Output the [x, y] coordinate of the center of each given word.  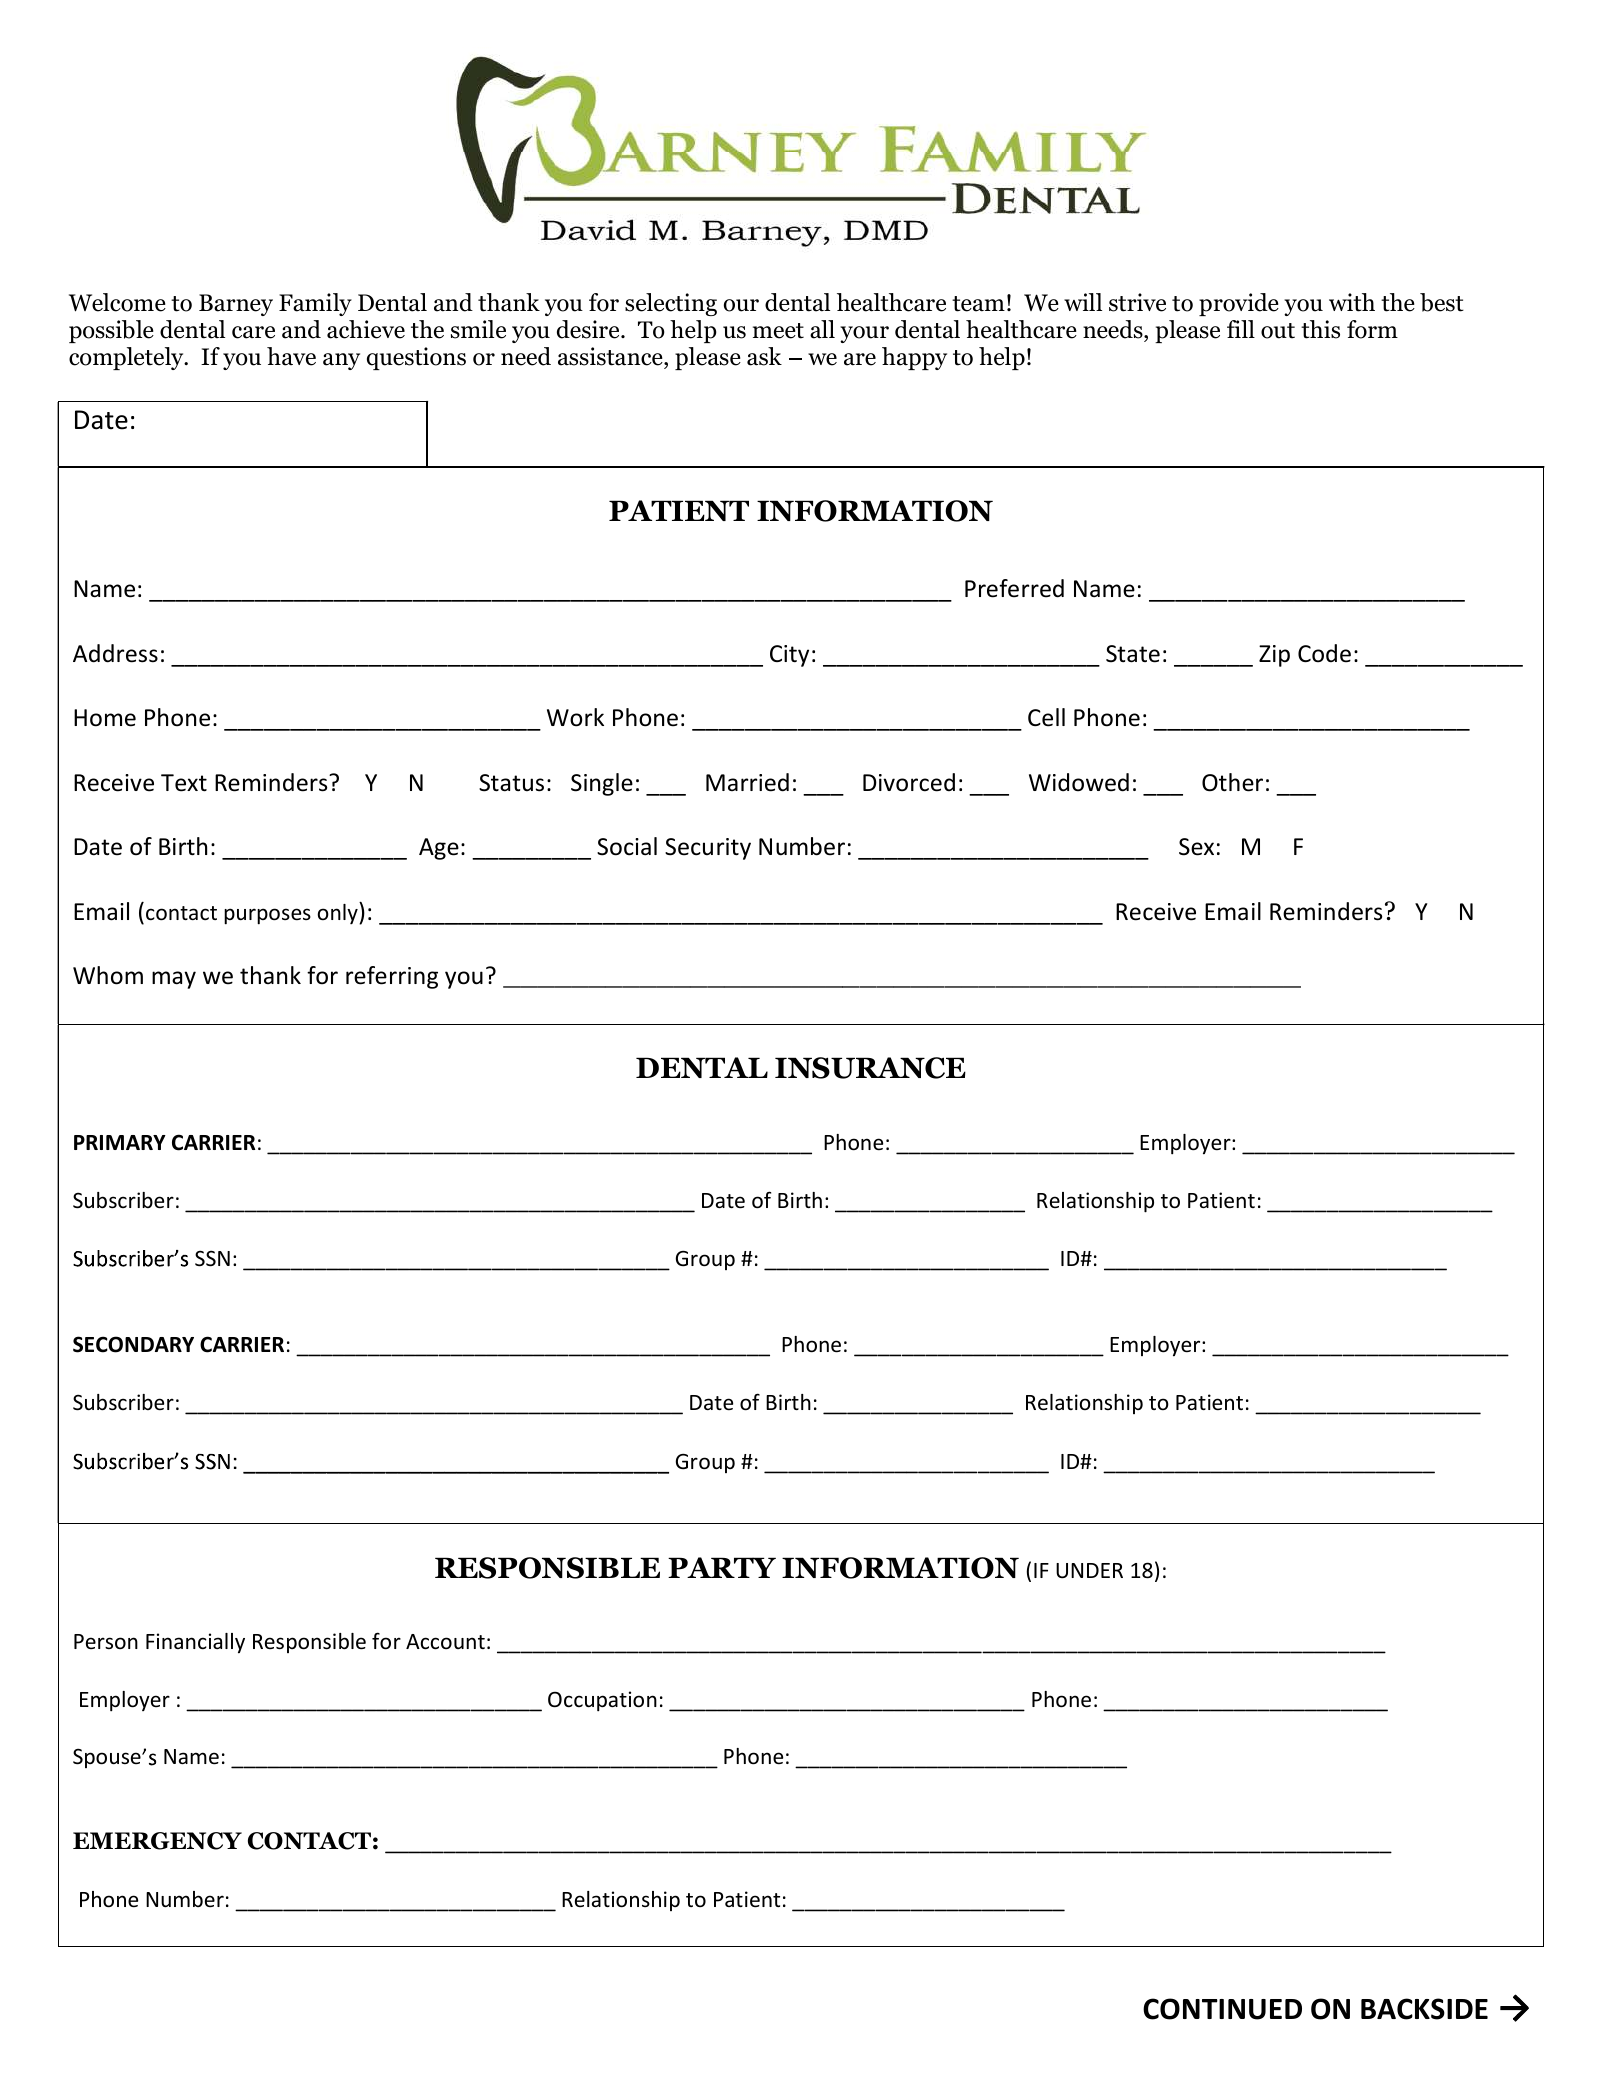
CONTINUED [1222, 2009]
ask [764, 356]
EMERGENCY [157, 1841]
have [291, 356]
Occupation [602, 1701]
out [1278, 331]
